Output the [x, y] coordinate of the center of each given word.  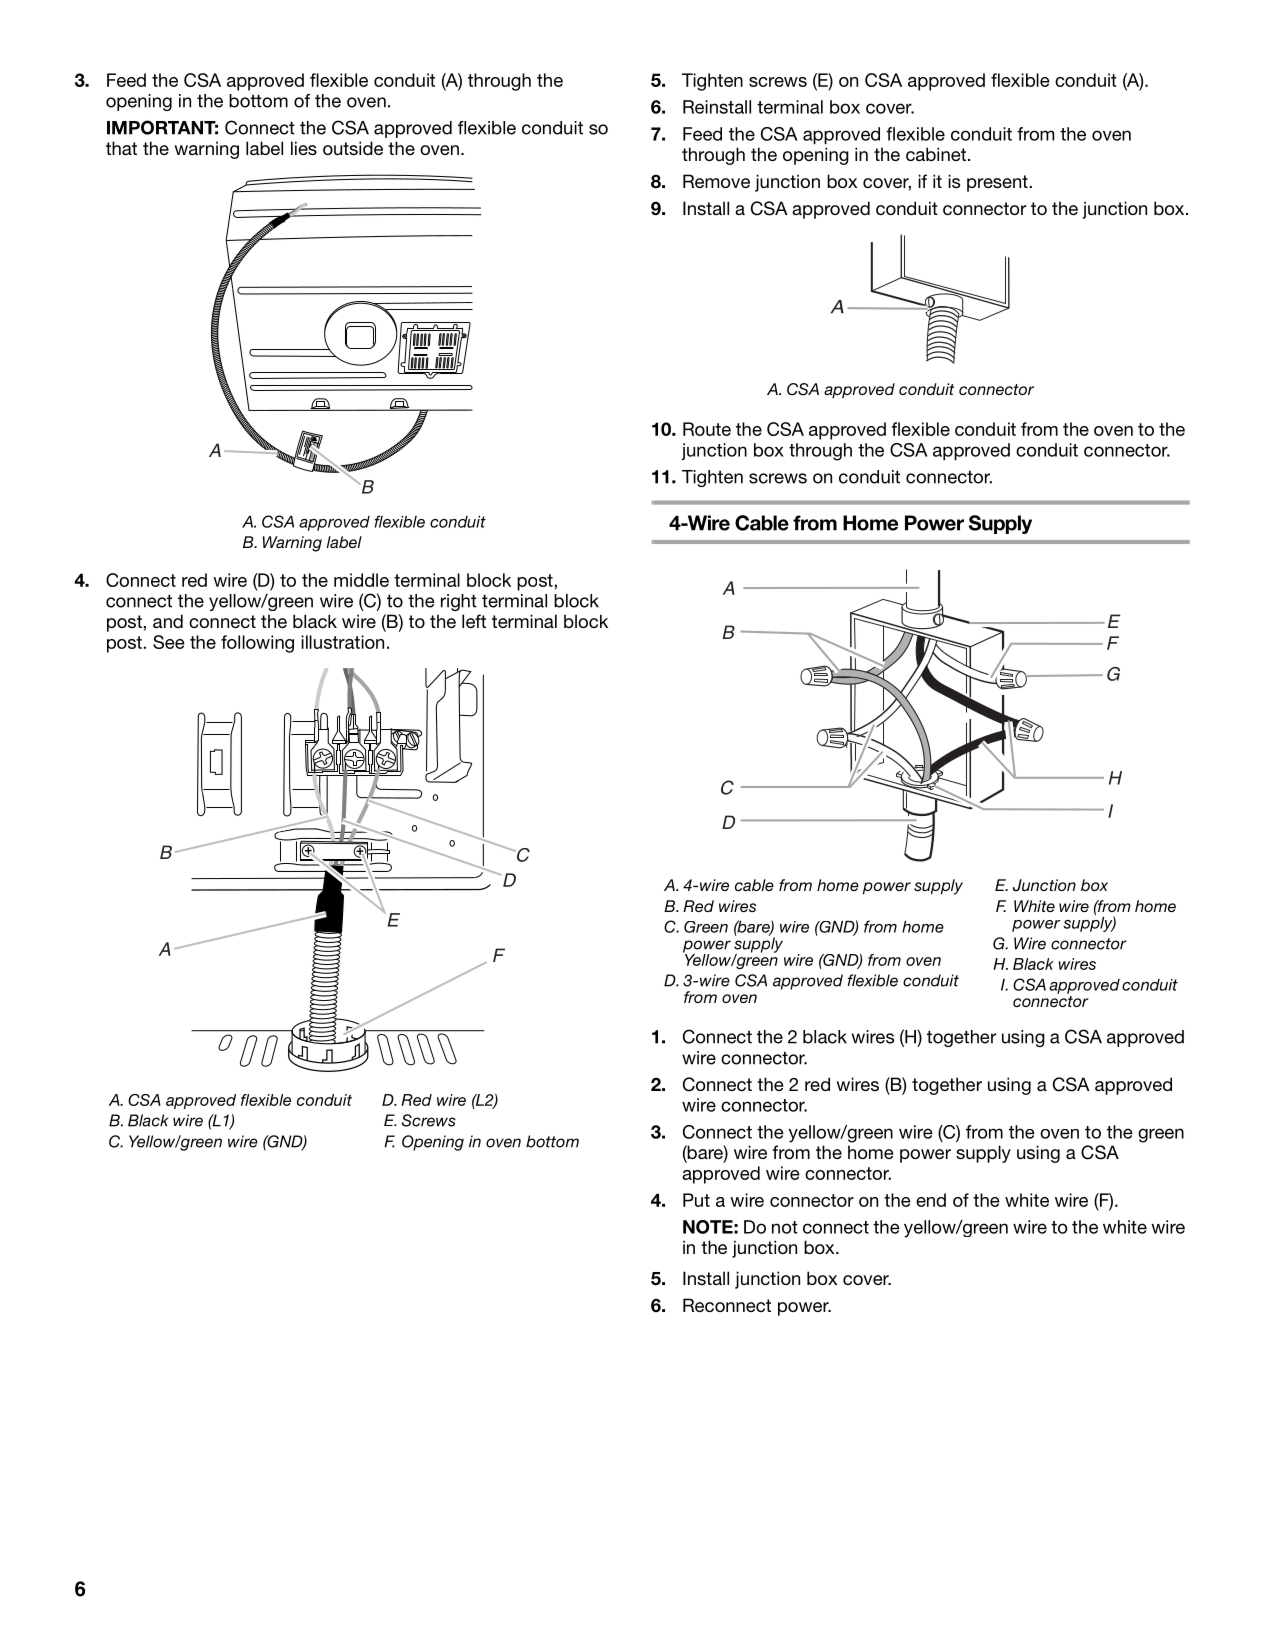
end [931, 1200]
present [998, 183]
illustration [342, 642]
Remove [716, 181]
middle [361, 580]
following [257, 644]
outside [353, 148]
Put [696, 1200]
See [169, 642]
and [168, 621]
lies [304, 148]
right [459, 602]
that [121, 148]
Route [707, 429]
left [474, 621]
